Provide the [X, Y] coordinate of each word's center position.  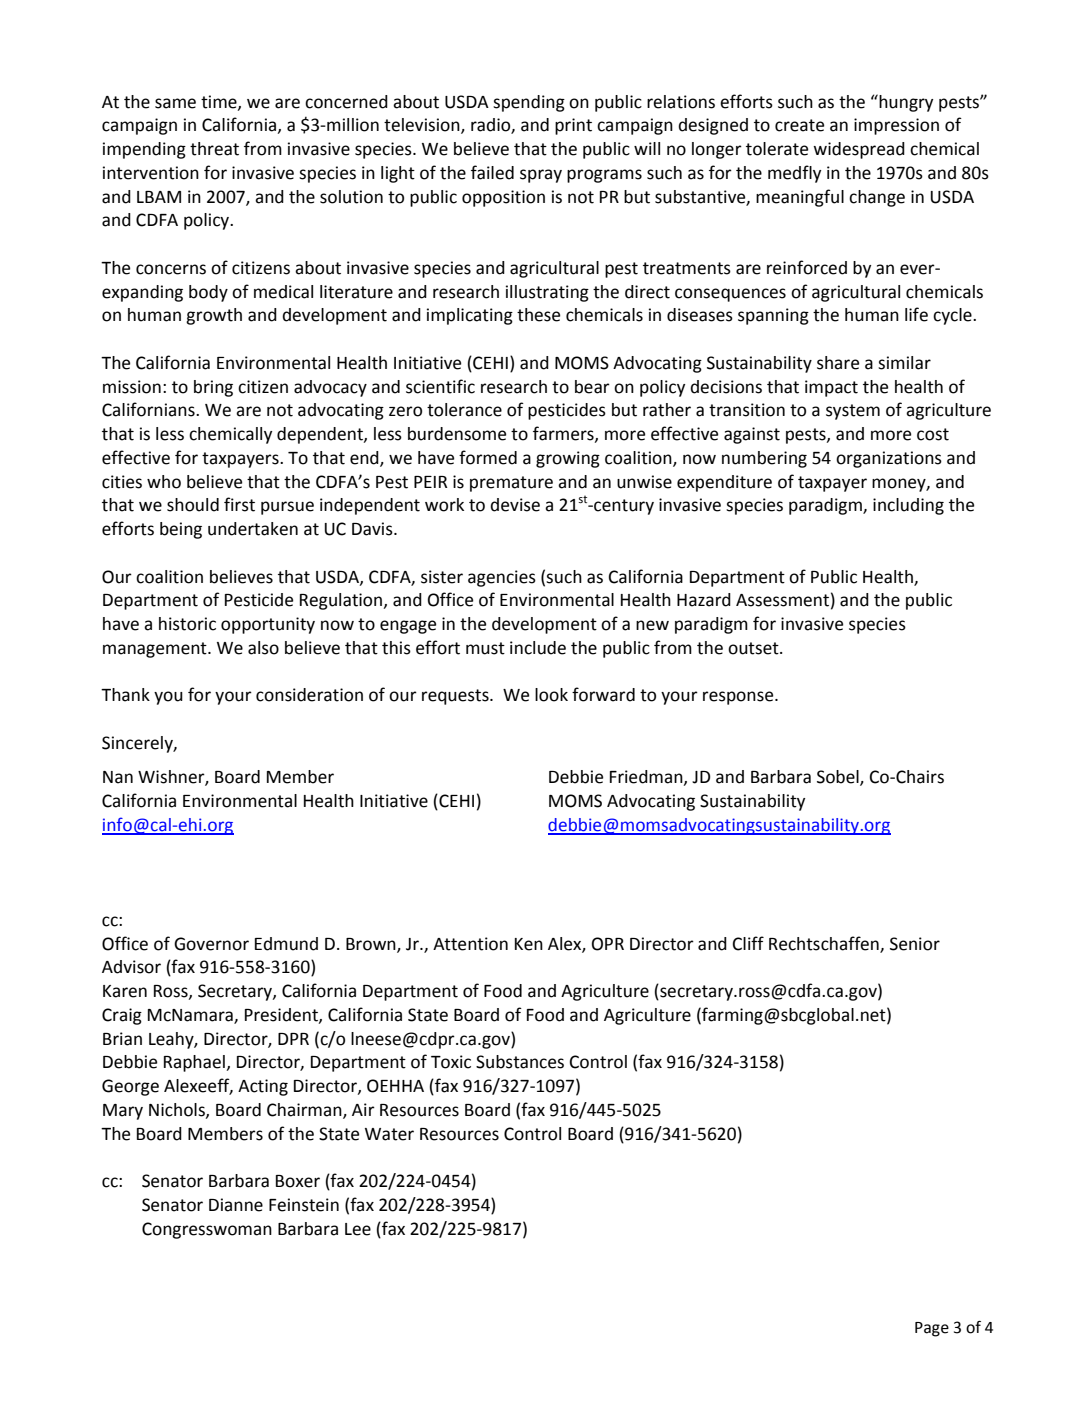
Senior [915, 944]
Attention [470, 944]
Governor [211, 944]
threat [214, 149]
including [908, 506]
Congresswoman [207, 1230]
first [239, 504]
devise [515, 505]
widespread [859, 150]
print [573, 126]
